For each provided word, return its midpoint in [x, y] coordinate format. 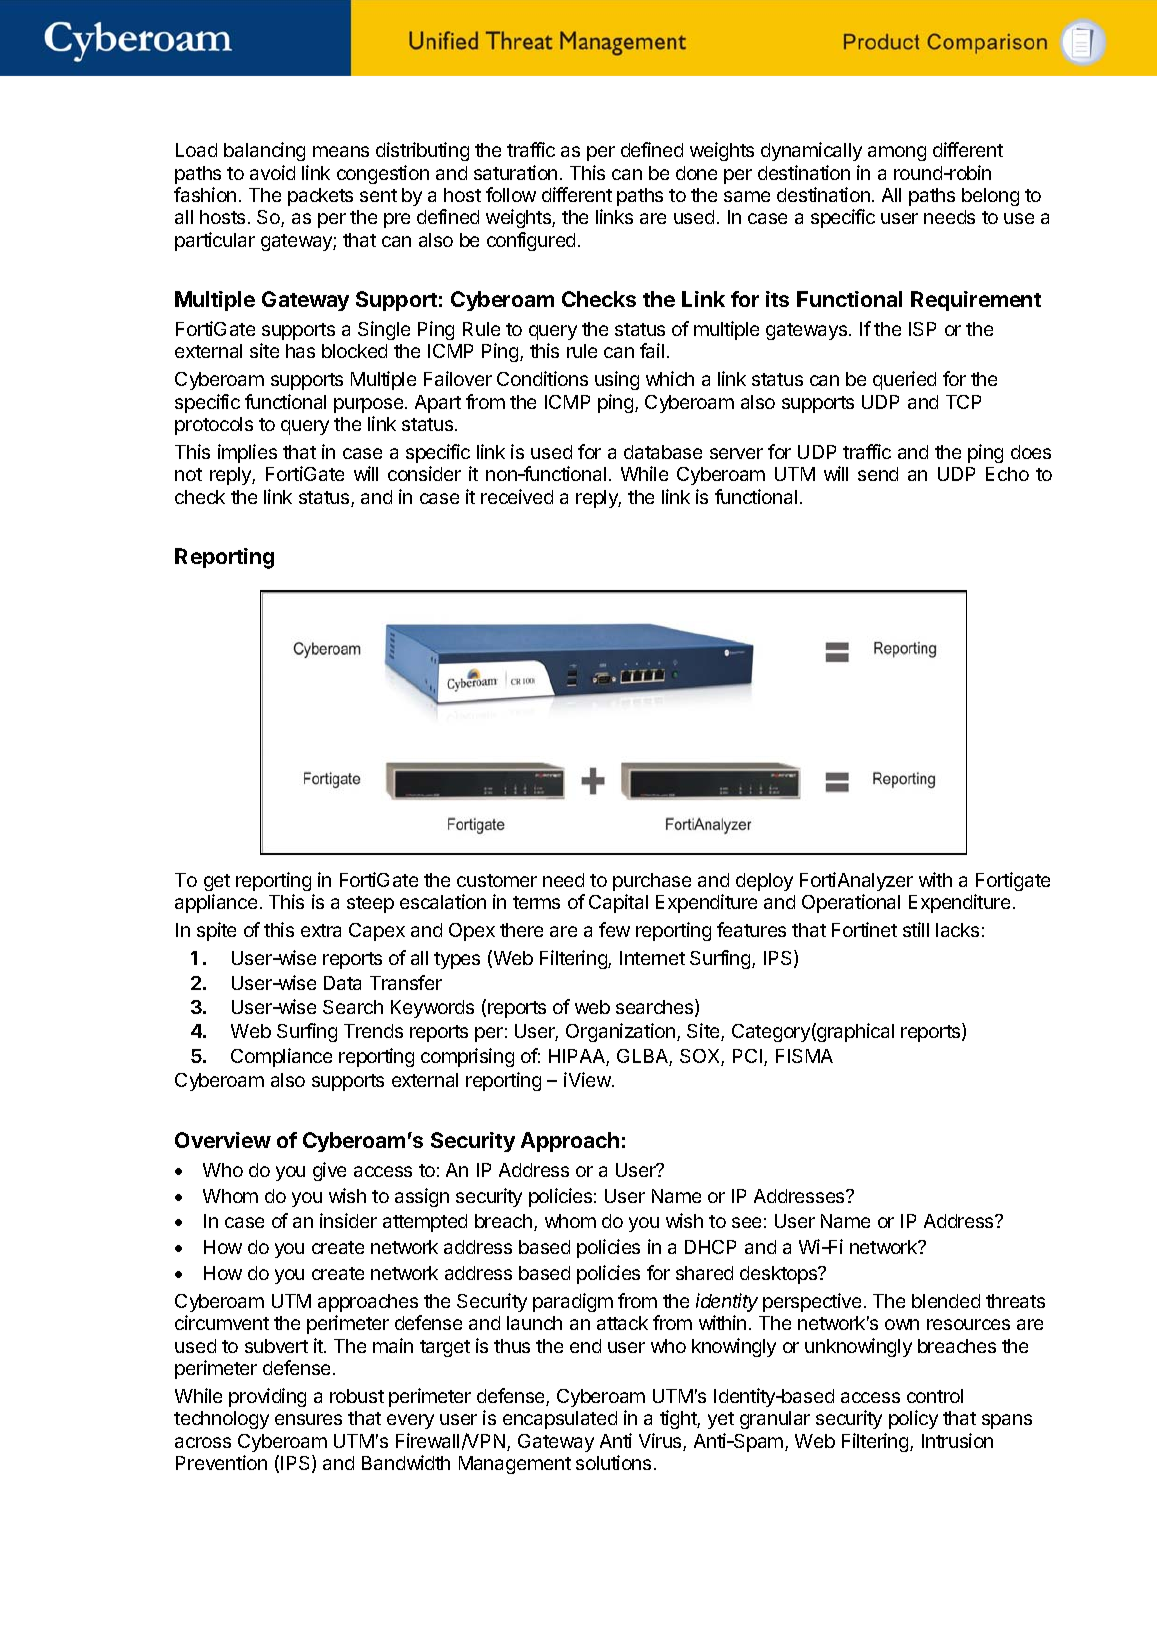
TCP [963, 402]
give [329, 1171]
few [614, 929]
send [878, 474]
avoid [272, 172]
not [188, 474]
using [617, 380]
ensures [308, 1419]
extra [321, 930]
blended [946, 1301]
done [696, 173]
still [916, 929]
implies [247, 453]
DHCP [710, 1247]
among [897, 153]
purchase [652, 882]
